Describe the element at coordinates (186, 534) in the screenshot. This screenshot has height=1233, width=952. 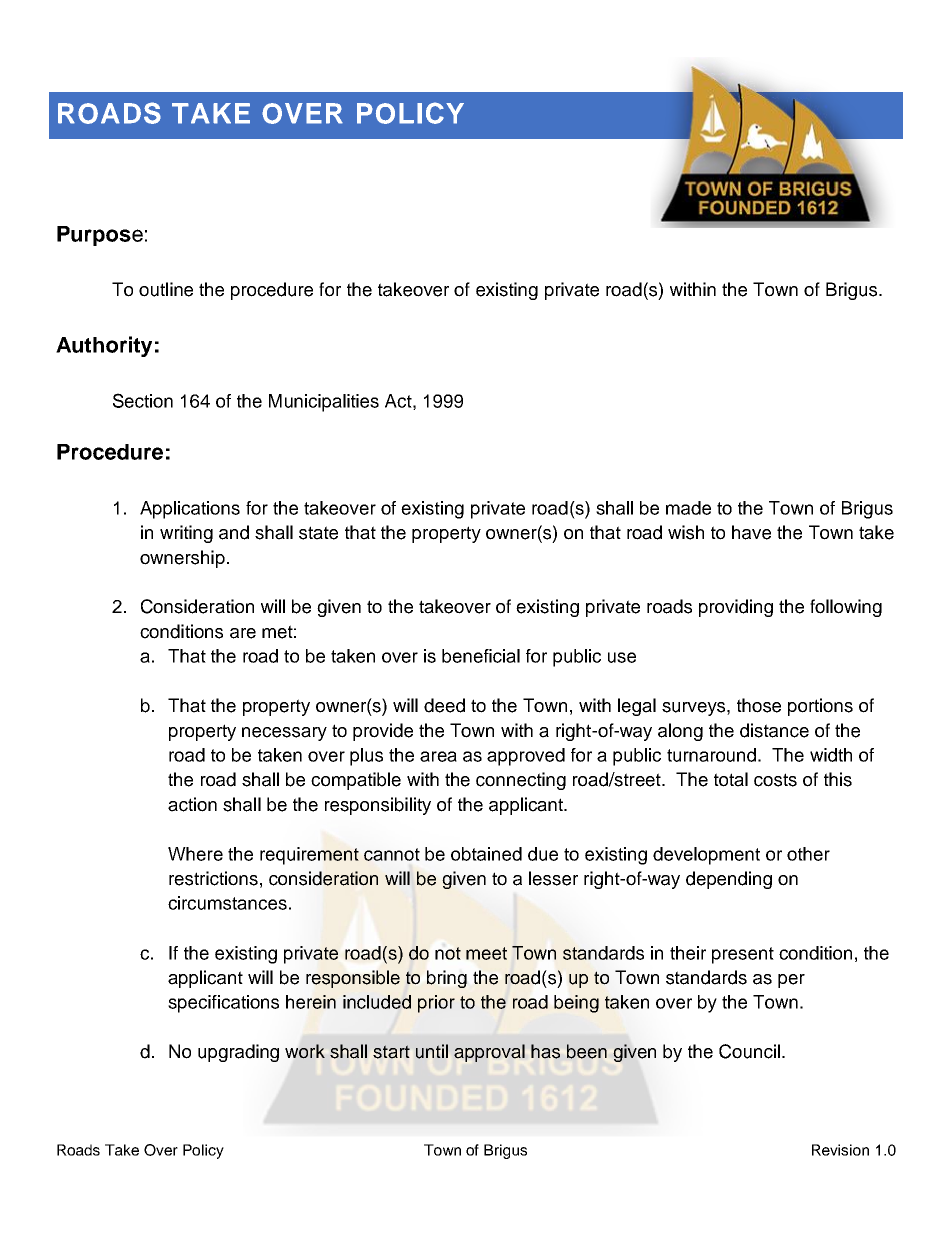
I see `writing` at that location.
